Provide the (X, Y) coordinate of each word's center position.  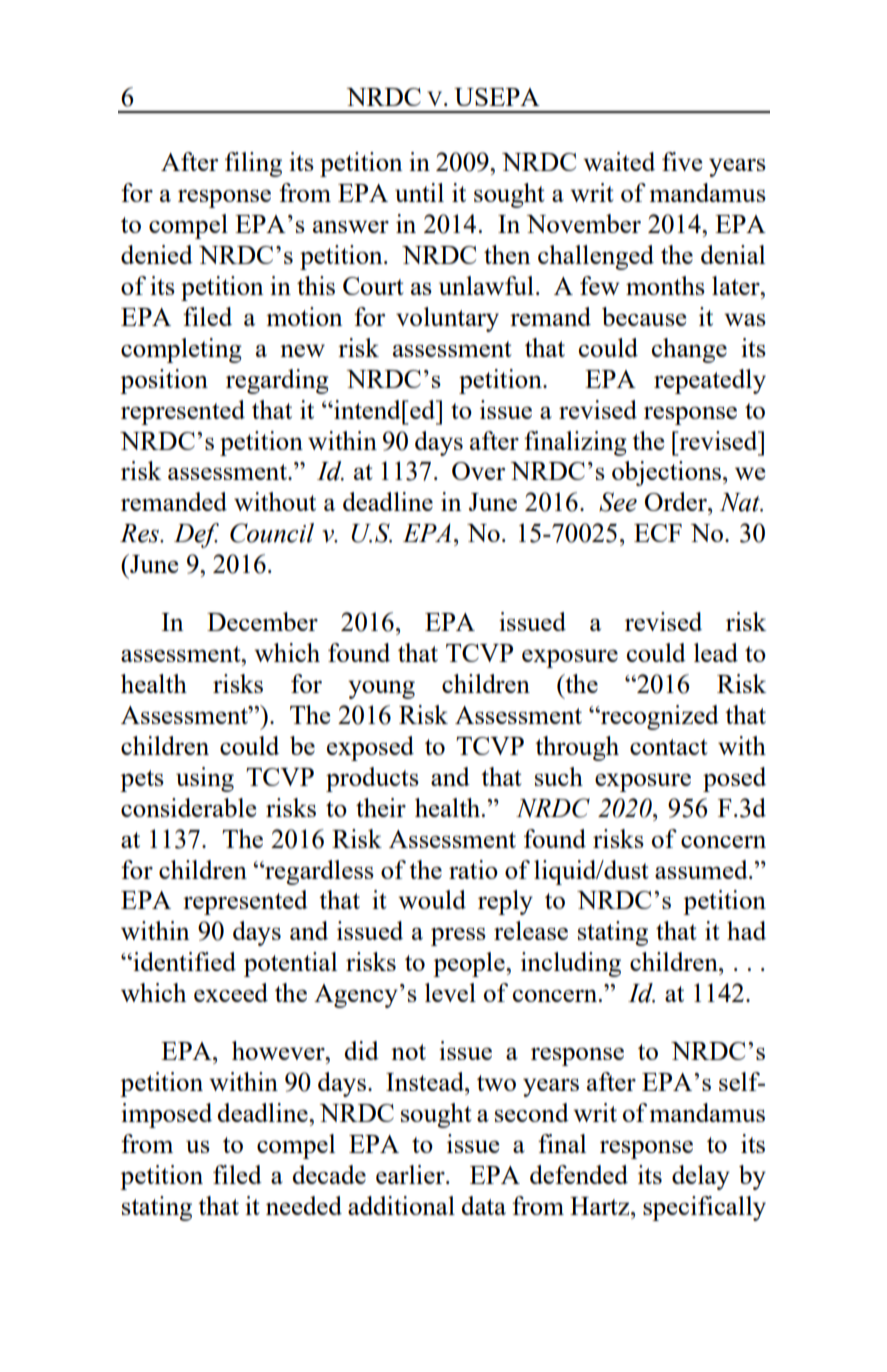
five (682, 161)
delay (701, 1177)
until (419, 192)
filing (253, 164)
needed (304, 1205)
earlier (411, 1174)
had (746, 930)
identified (183, 961)
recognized (659, 717)
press (458, 937)
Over (478, 471)
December (262, 621)
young (381, 689)
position (164, 381)
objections (666, 473)
